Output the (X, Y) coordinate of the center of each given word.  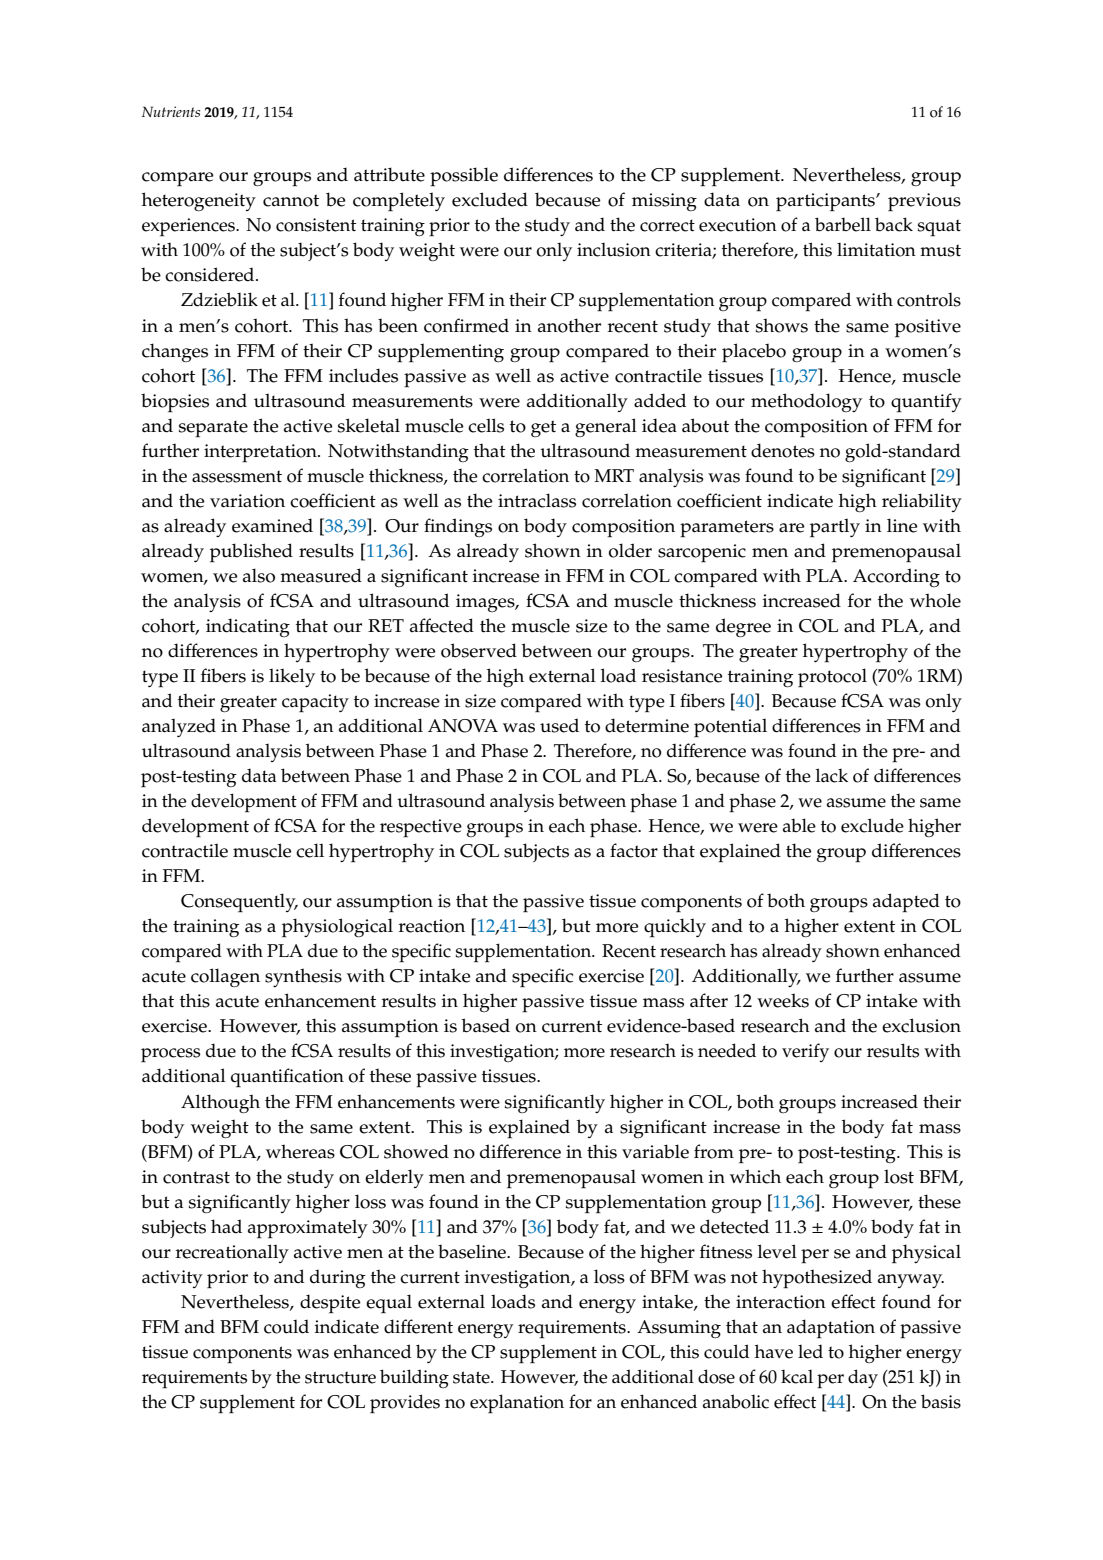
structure (340, 1377)
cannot (291, 200)
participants (826, 202)
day (863, 1378)
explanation (517, 1403)
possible (464, 176)
